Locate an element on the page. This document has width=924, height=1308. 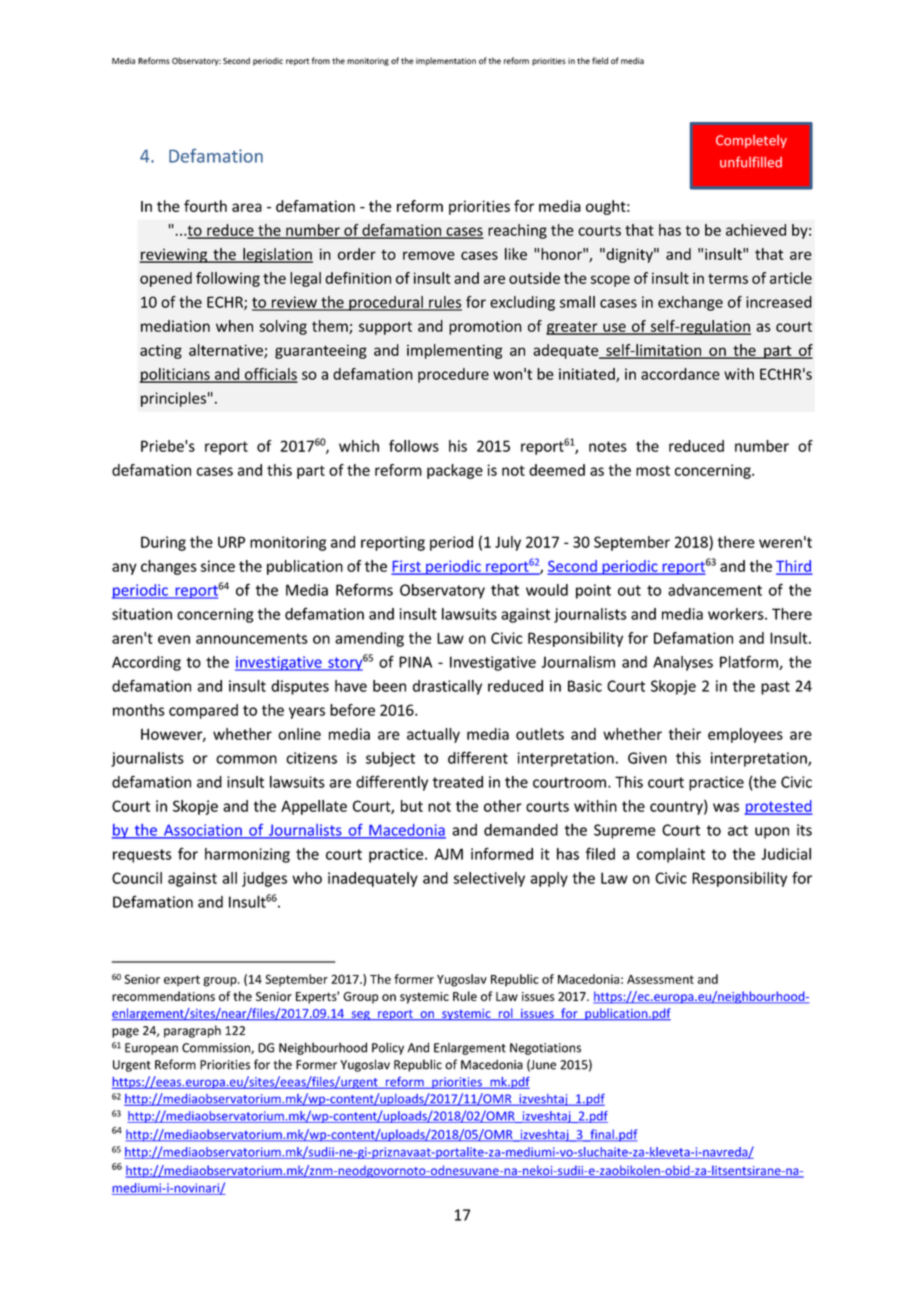
Association is located at coordinates (203, 831).
